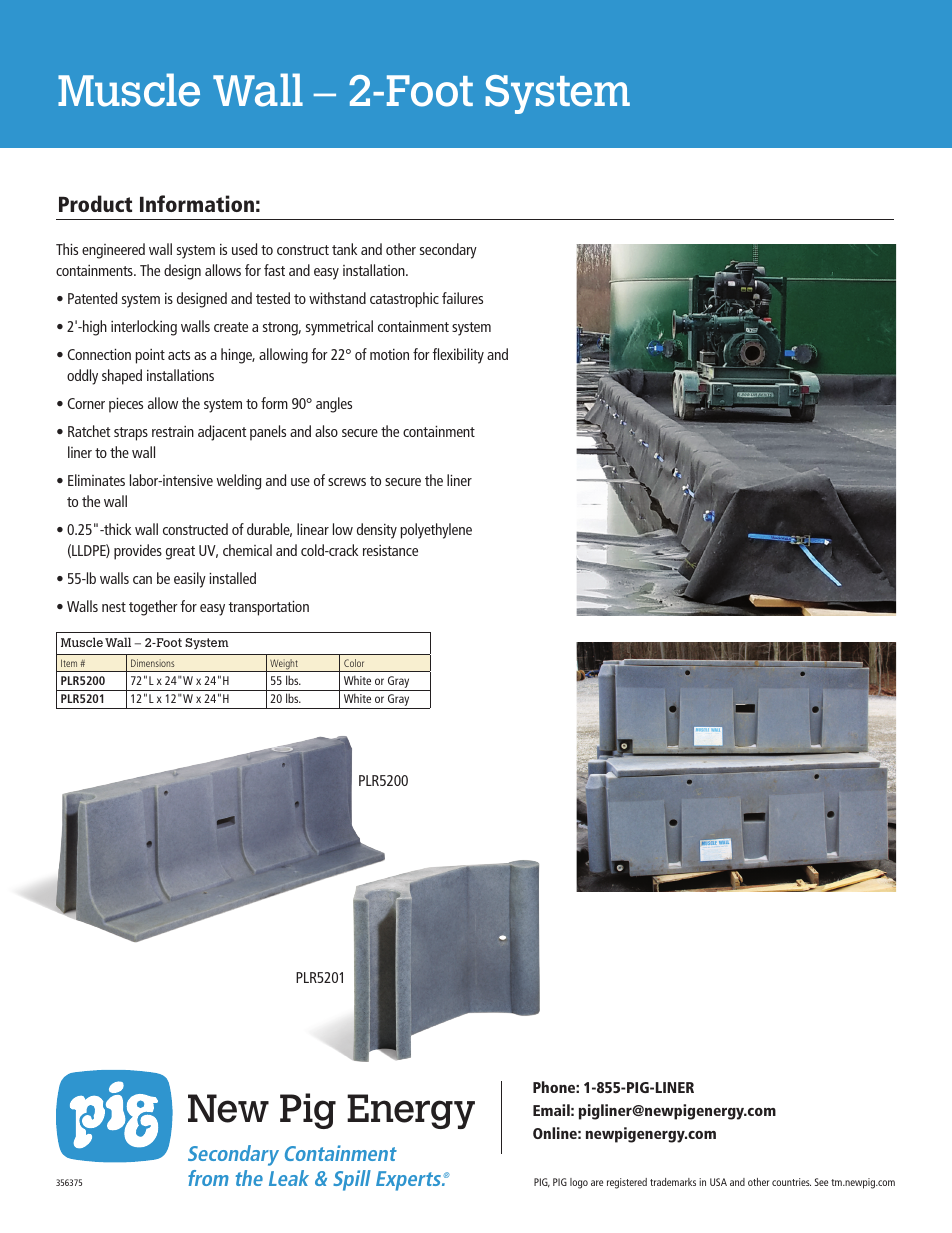 The height and width of the page is (1233, 952). Describe the element at coordinates (354, 663) in the page. I see `Color` at that location.
